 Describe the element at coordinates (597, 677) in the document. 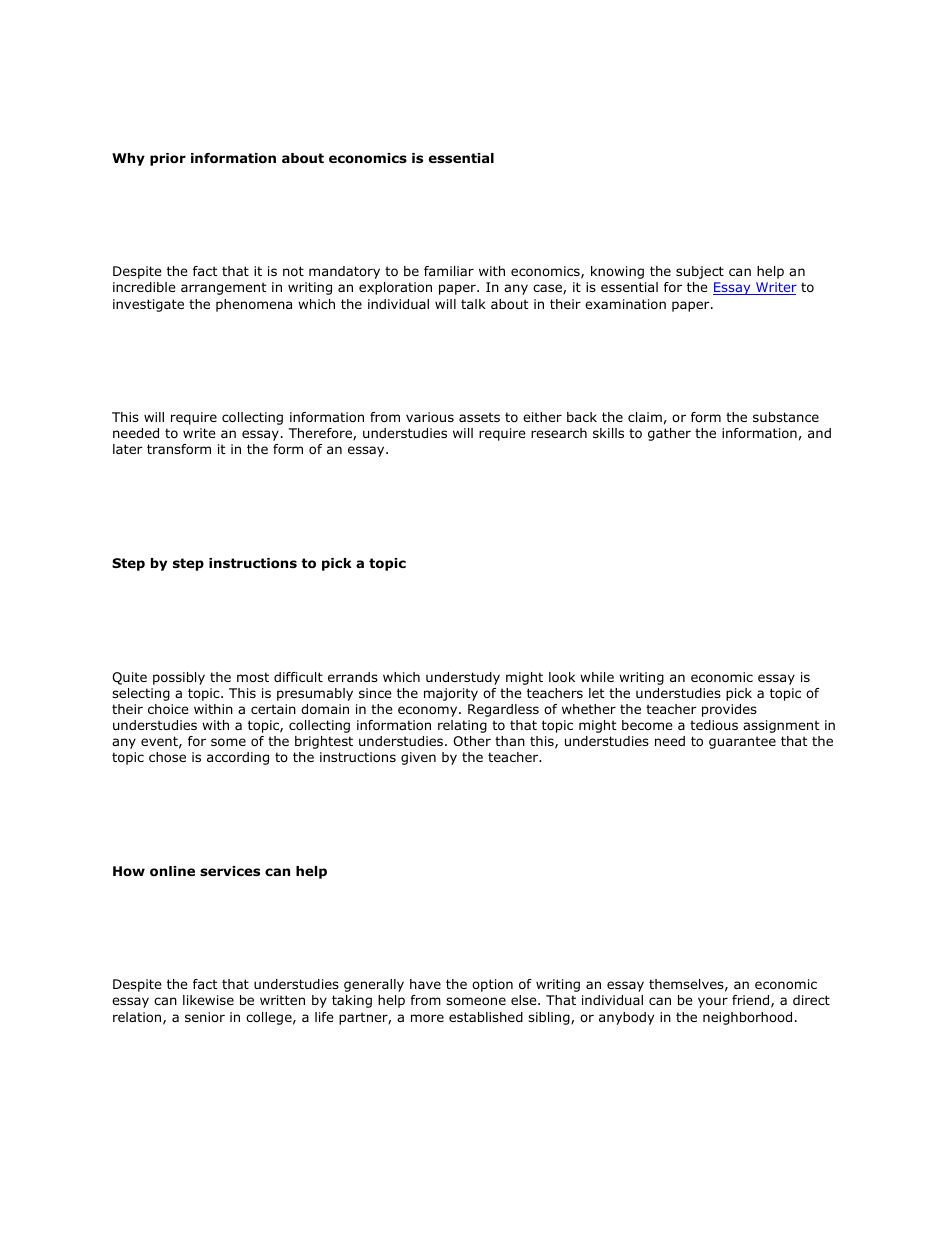

I see `while` at that location.
